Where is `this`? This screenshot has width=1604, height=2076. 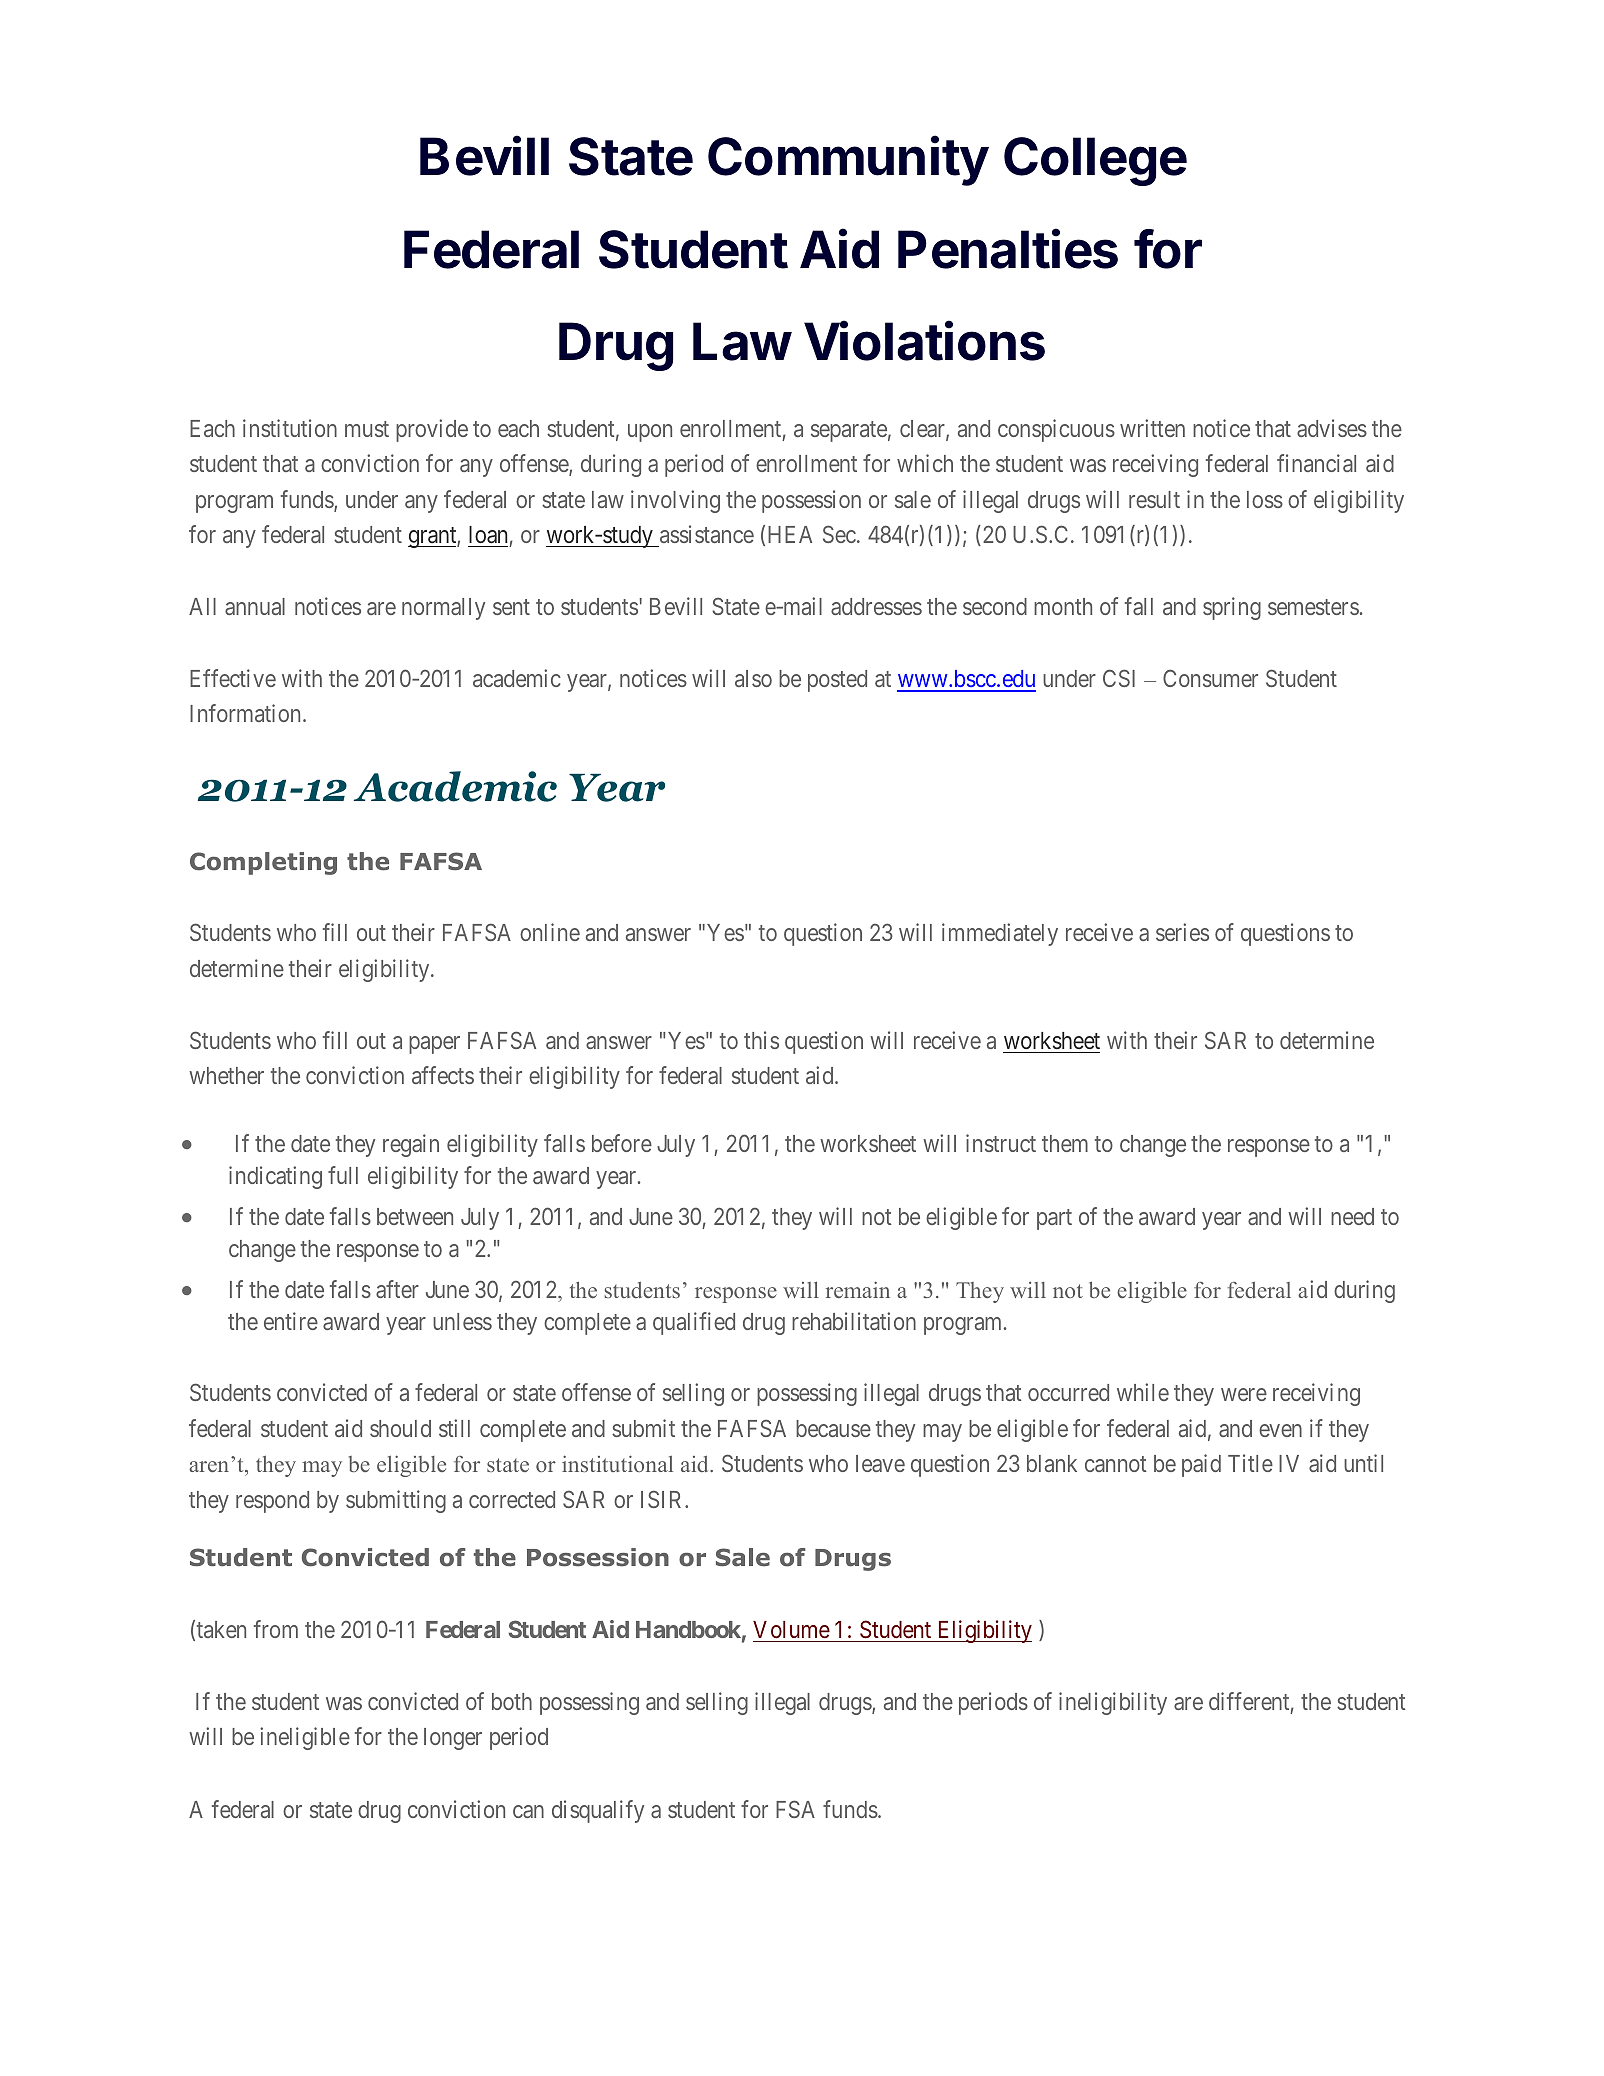
this is located at coordinates (761, 1040).
